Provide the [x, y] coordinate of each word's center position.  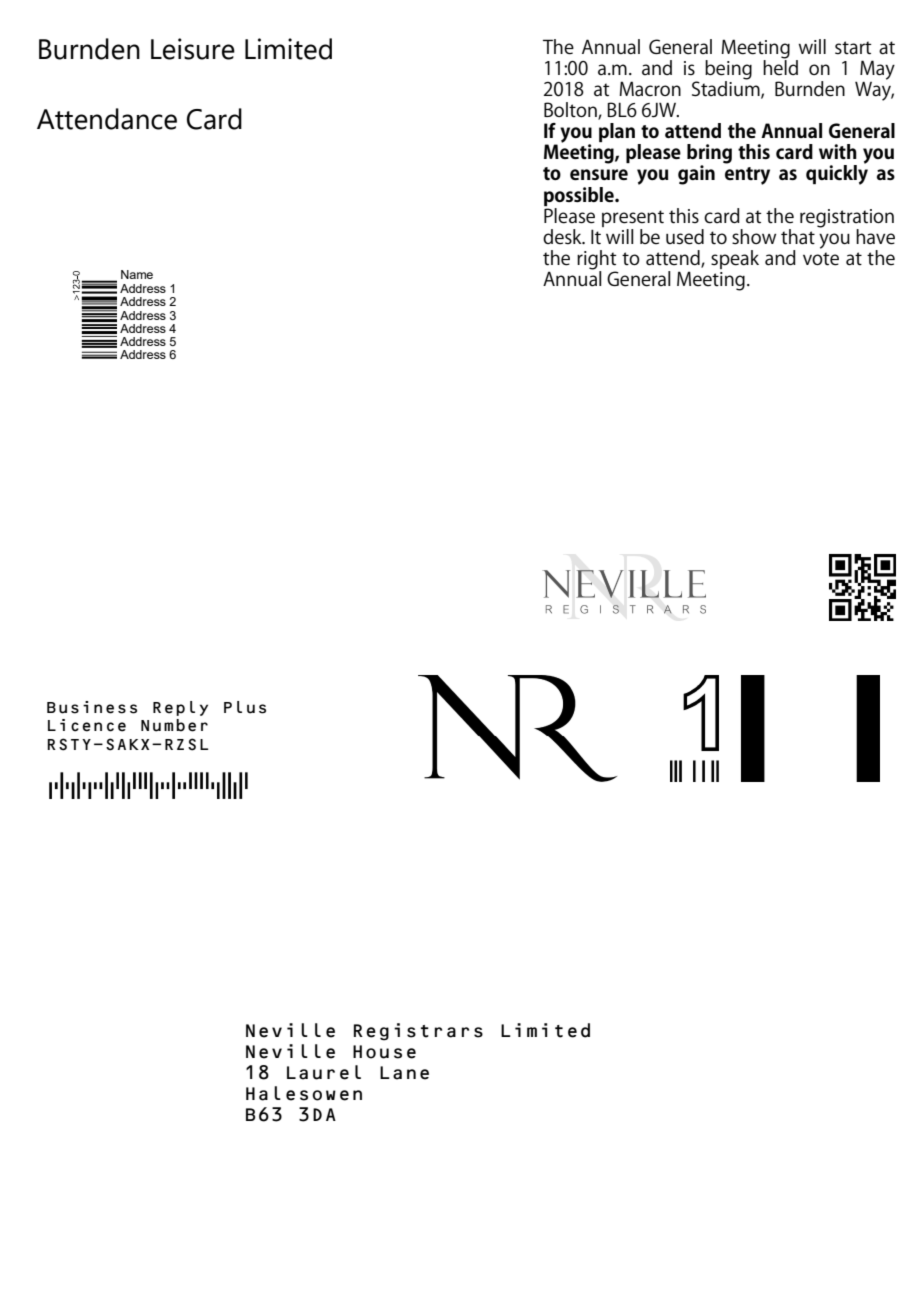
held [780, 66]
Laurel [324, 1072]
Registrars [418, 1032]
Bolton [571, 111]
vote [821, 259]
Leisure [193, 49]
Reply [180, 708]
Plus [245, 707]
